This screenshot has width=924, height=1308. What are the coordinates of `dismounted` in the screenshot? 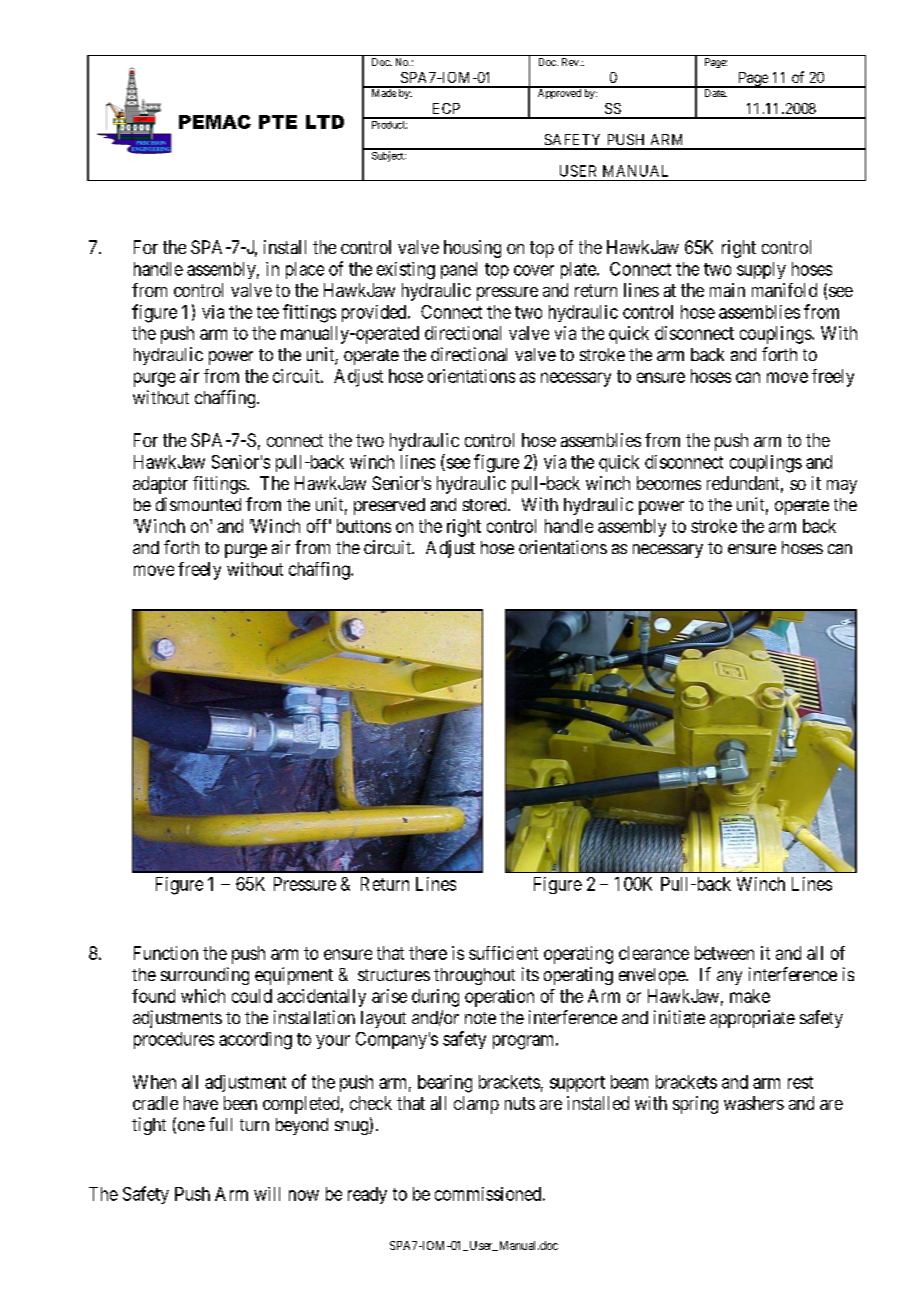 It's located at (198, 504).
